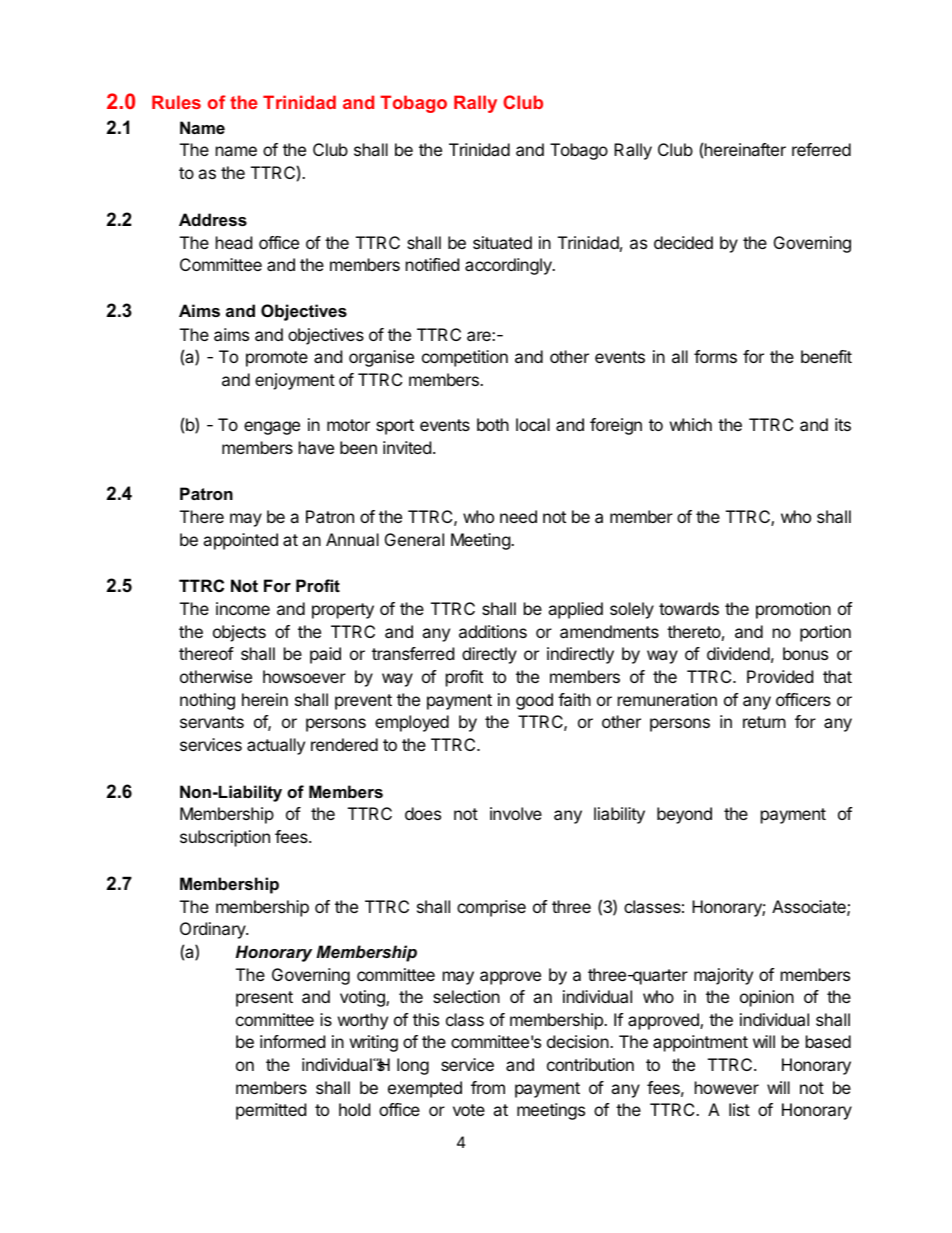 The image size is (952, 1233). I want to click on promotion, so click(793, 610).
